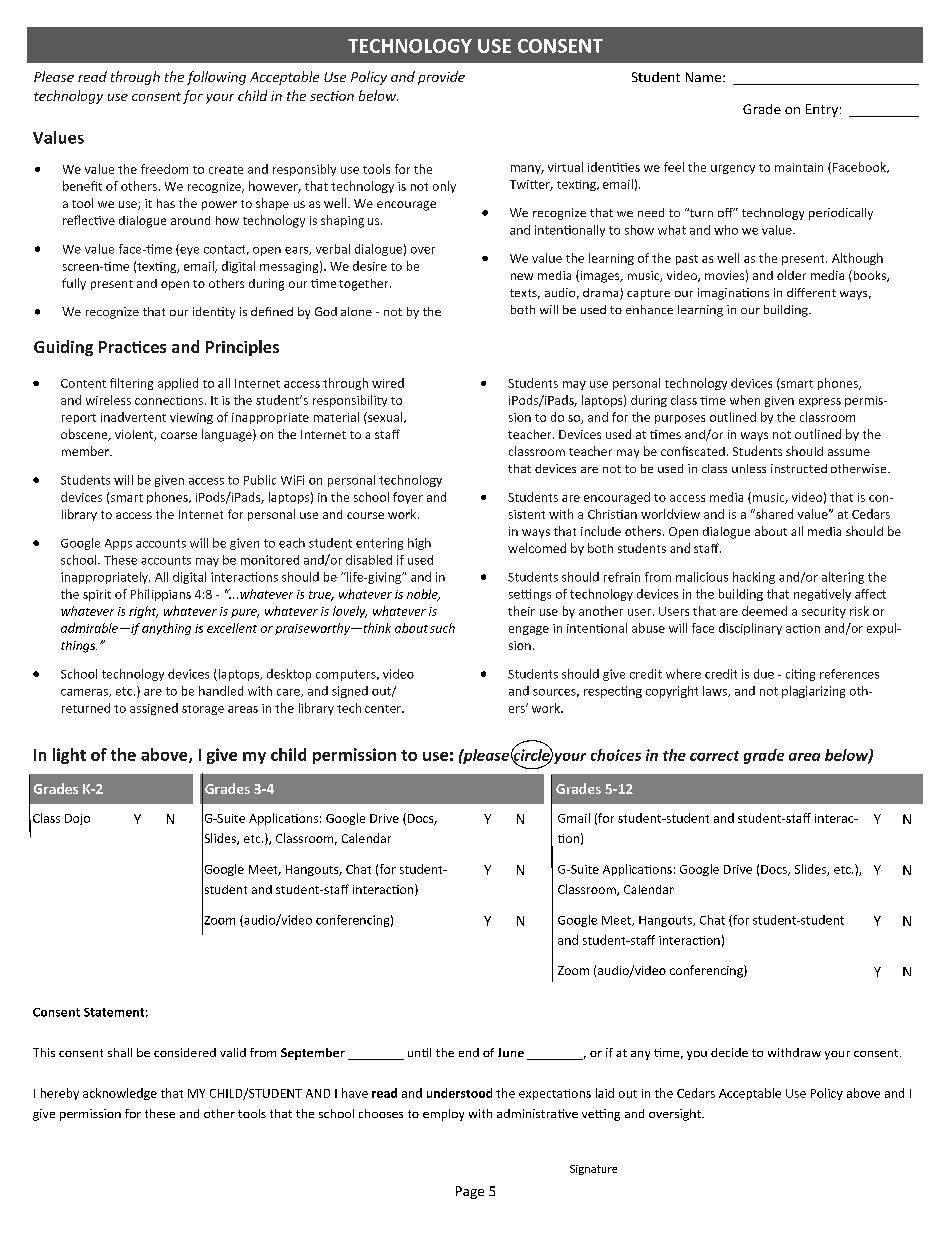 Image resolution: width=952 pixels, height=1233 pixels. I want to click on Page, so click(470, 1192).
